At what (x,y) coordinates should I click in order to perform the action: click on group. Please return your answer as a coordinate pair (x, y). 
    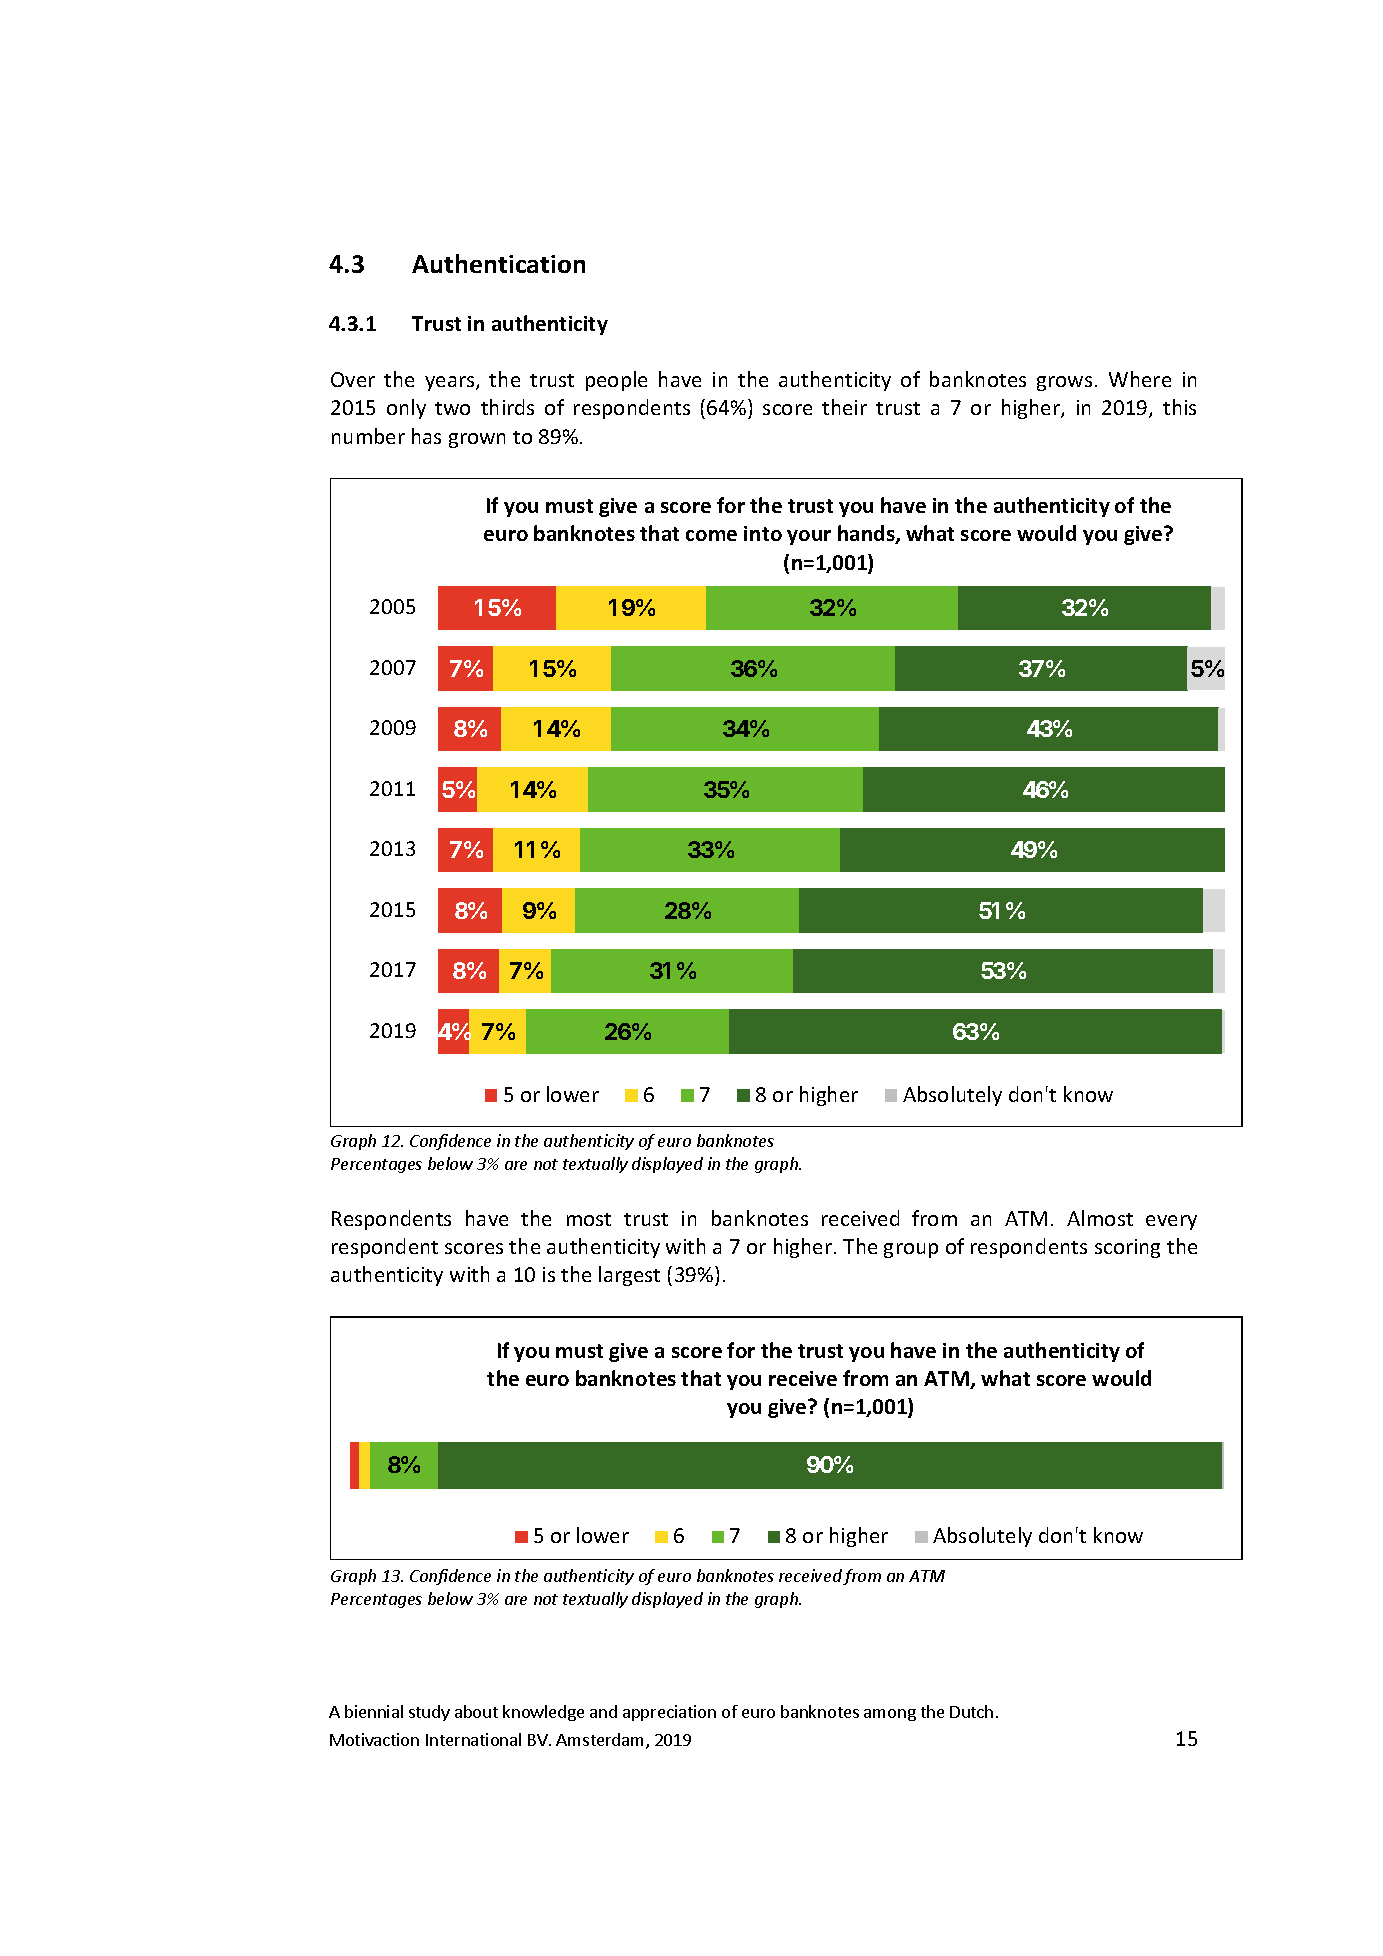
    Looking at the image, I should click on (911, 1250).
